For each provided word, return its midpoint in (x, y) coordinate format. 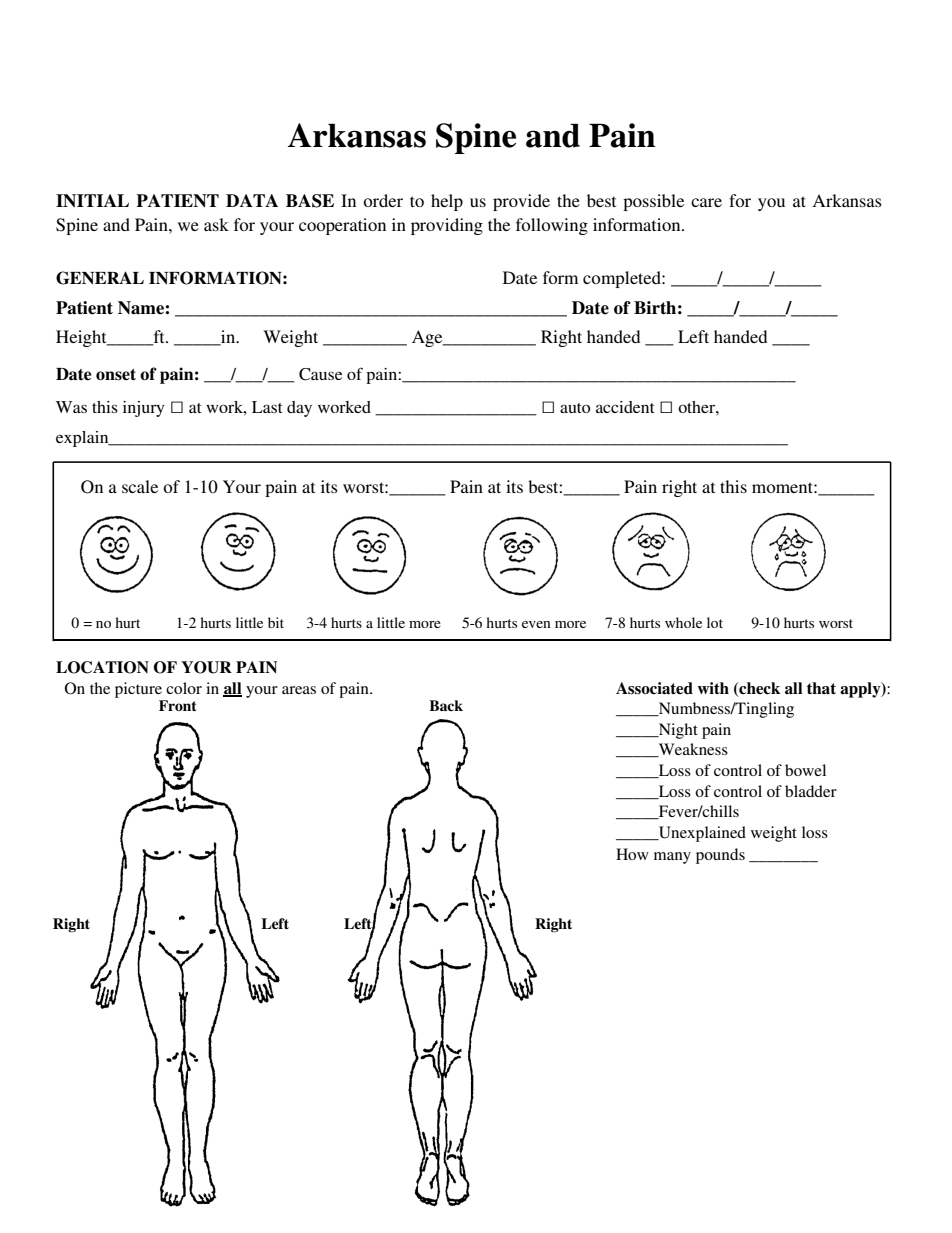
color (184, 688)
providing (447, 226)
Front (178, 705)
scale (140, 486)
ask (216, 224)
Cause (320, 374)
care (706, 202)
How (632, 854)
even (536, 624)
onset (116, 375)
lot (715, 622)
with (713, 688)
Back (446, 705)
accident (625, 407)
